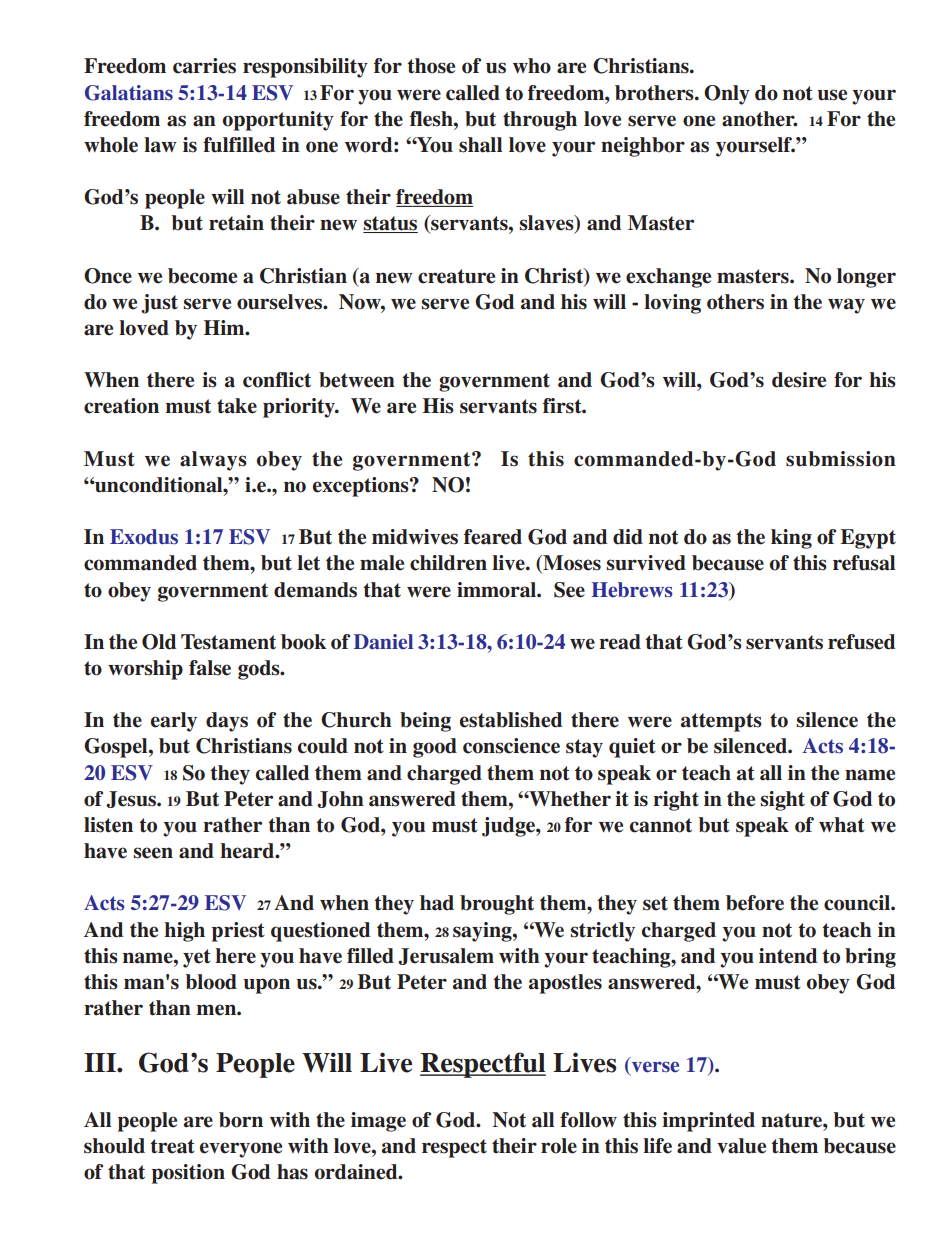 Image resolution: width=952 pixels, height=1233 pixels. I want to click on always, so click(213, 461).
